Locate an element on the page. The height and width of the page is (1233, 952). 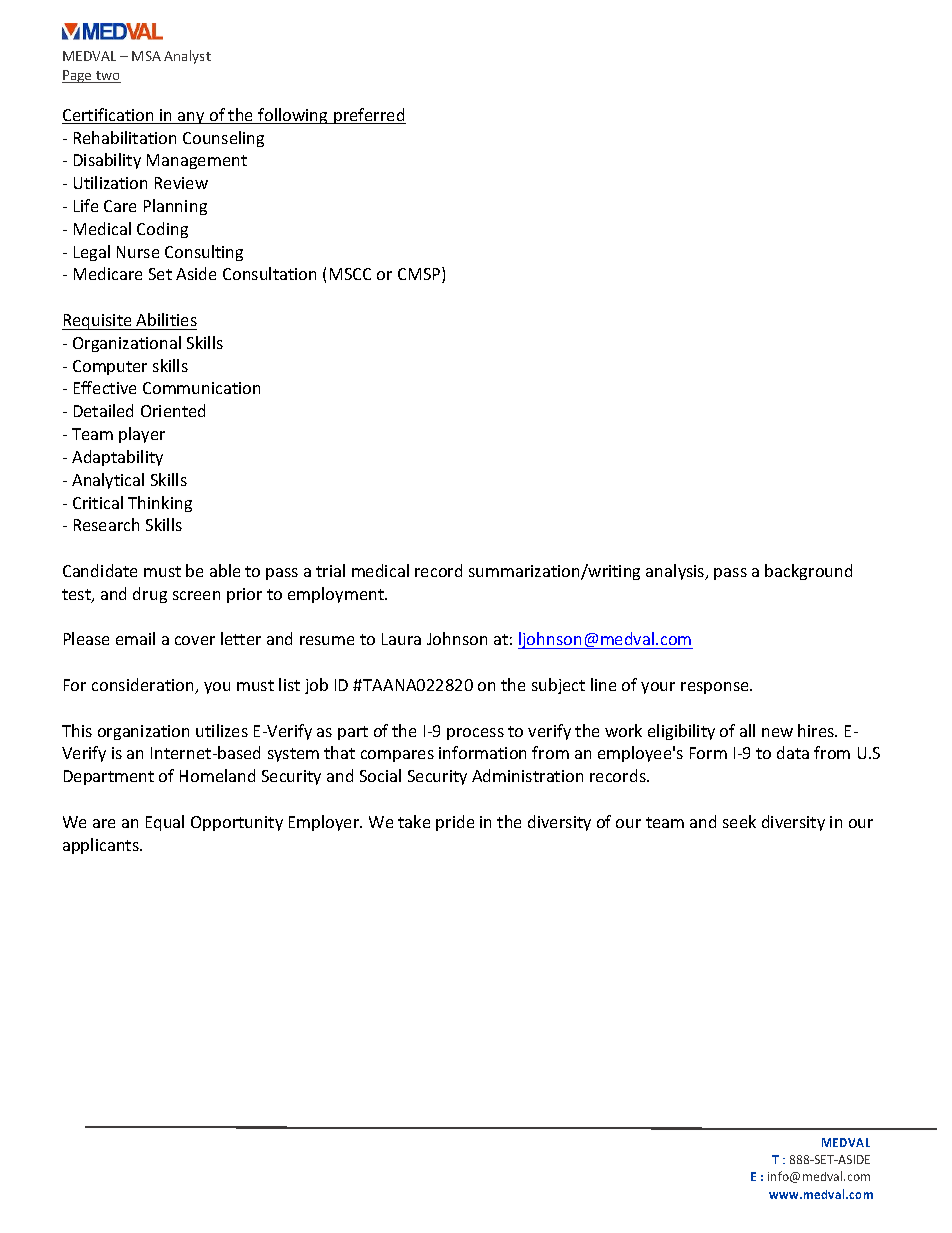
Consultation is located at coordinates (269, 273).
